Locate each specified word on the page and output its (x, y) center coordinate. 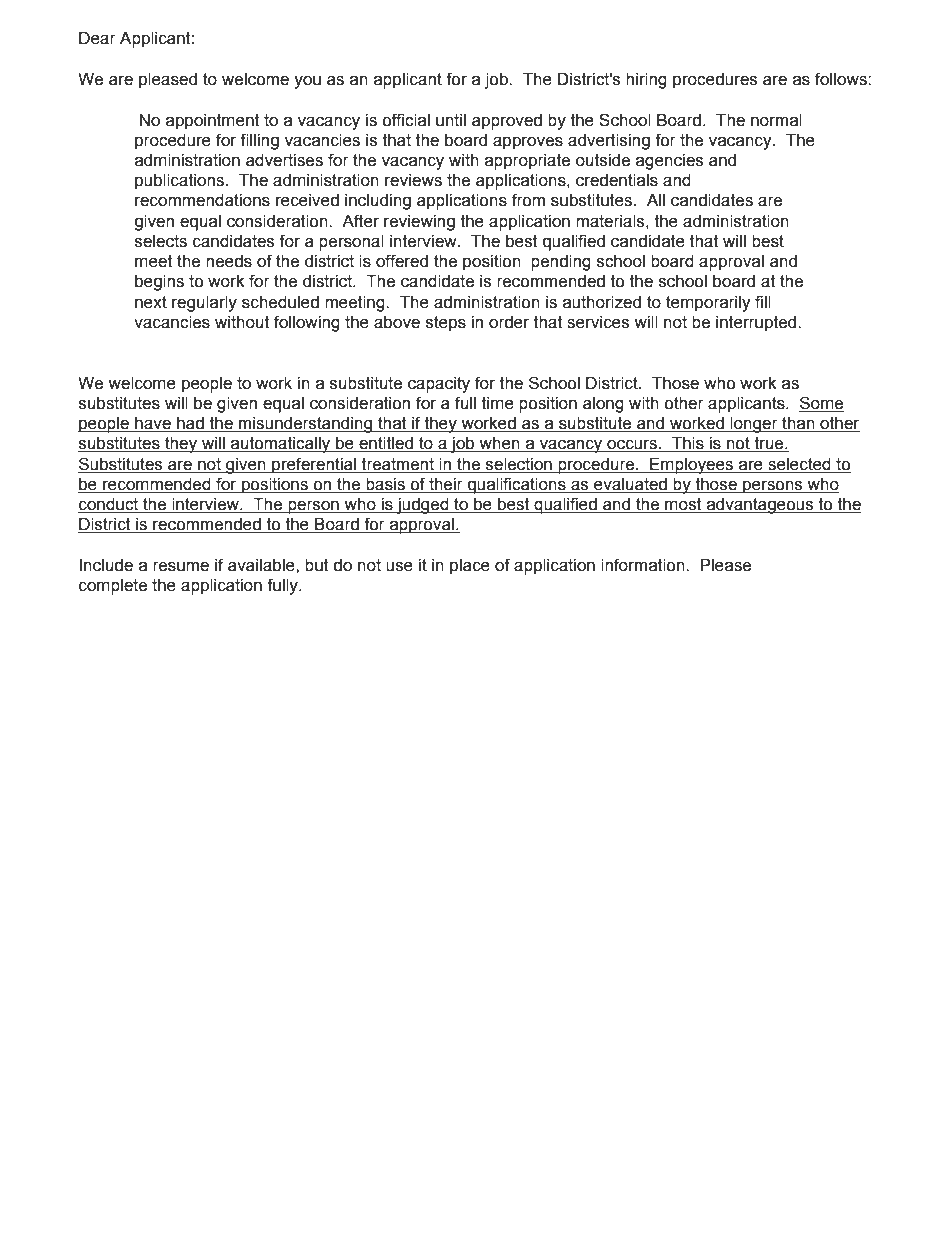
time (498, 403)
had (190, 424)
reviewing (419, 223)
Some (821, 403)
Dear (97, 38)
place (470, 567)
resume (181, 567)
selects (161, 241)
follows (842, 79)
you (307, 82)
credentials (617, 180)
